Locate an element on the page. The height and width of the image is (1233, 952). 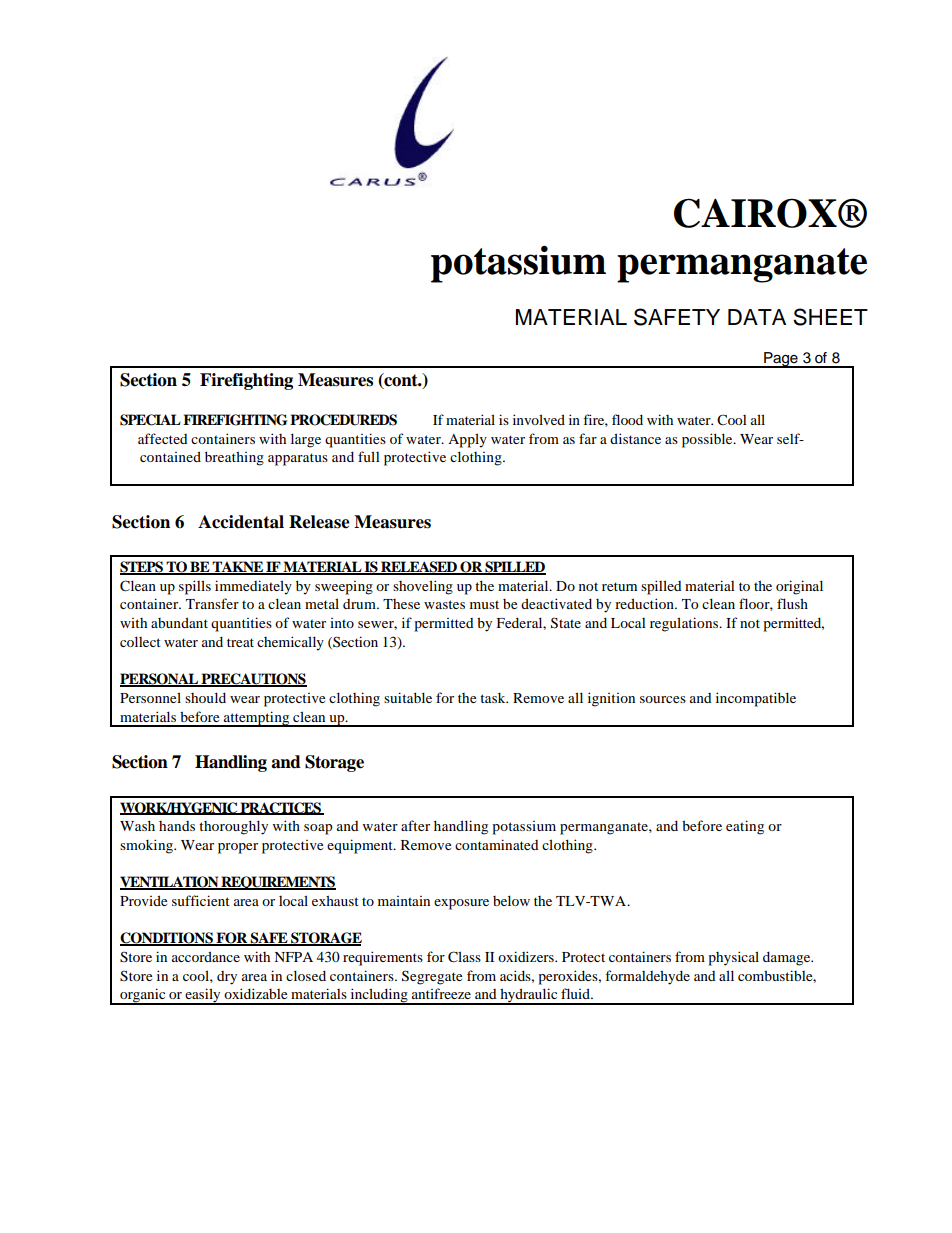
physical is located at coordinates (733, 958).
